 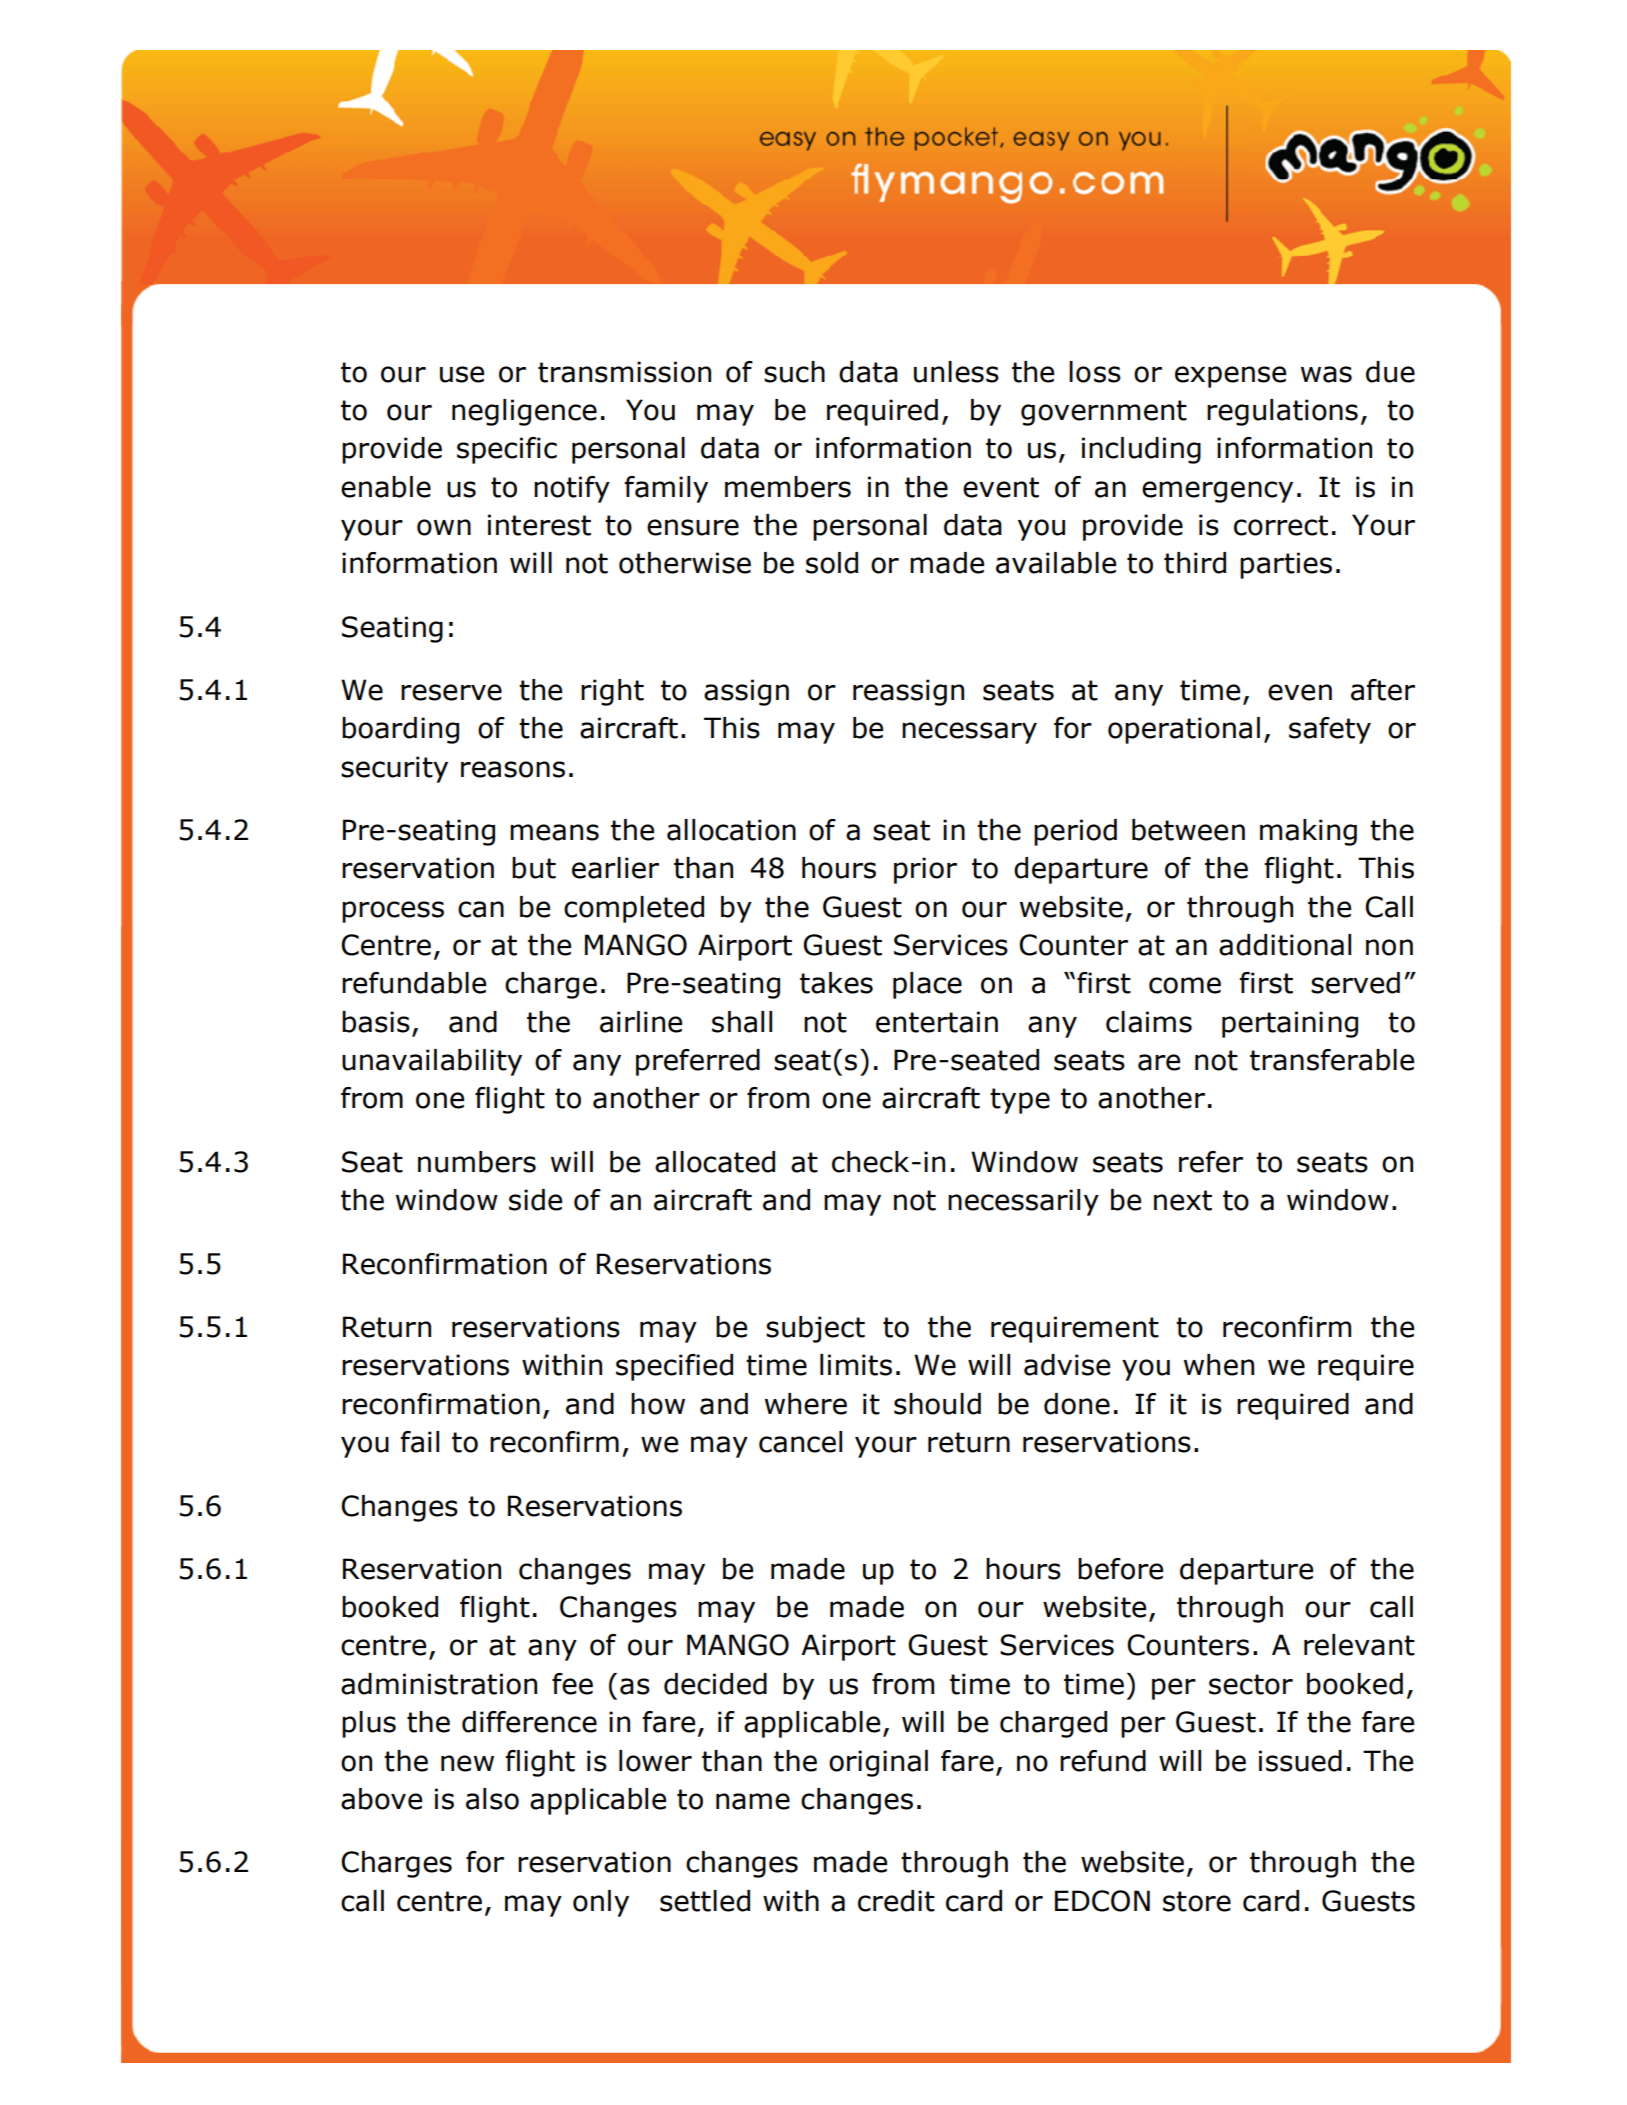 What do you see at coordinates (1020, 1101) in the page?
I see `type` at bounding box center [1020, 1101].
